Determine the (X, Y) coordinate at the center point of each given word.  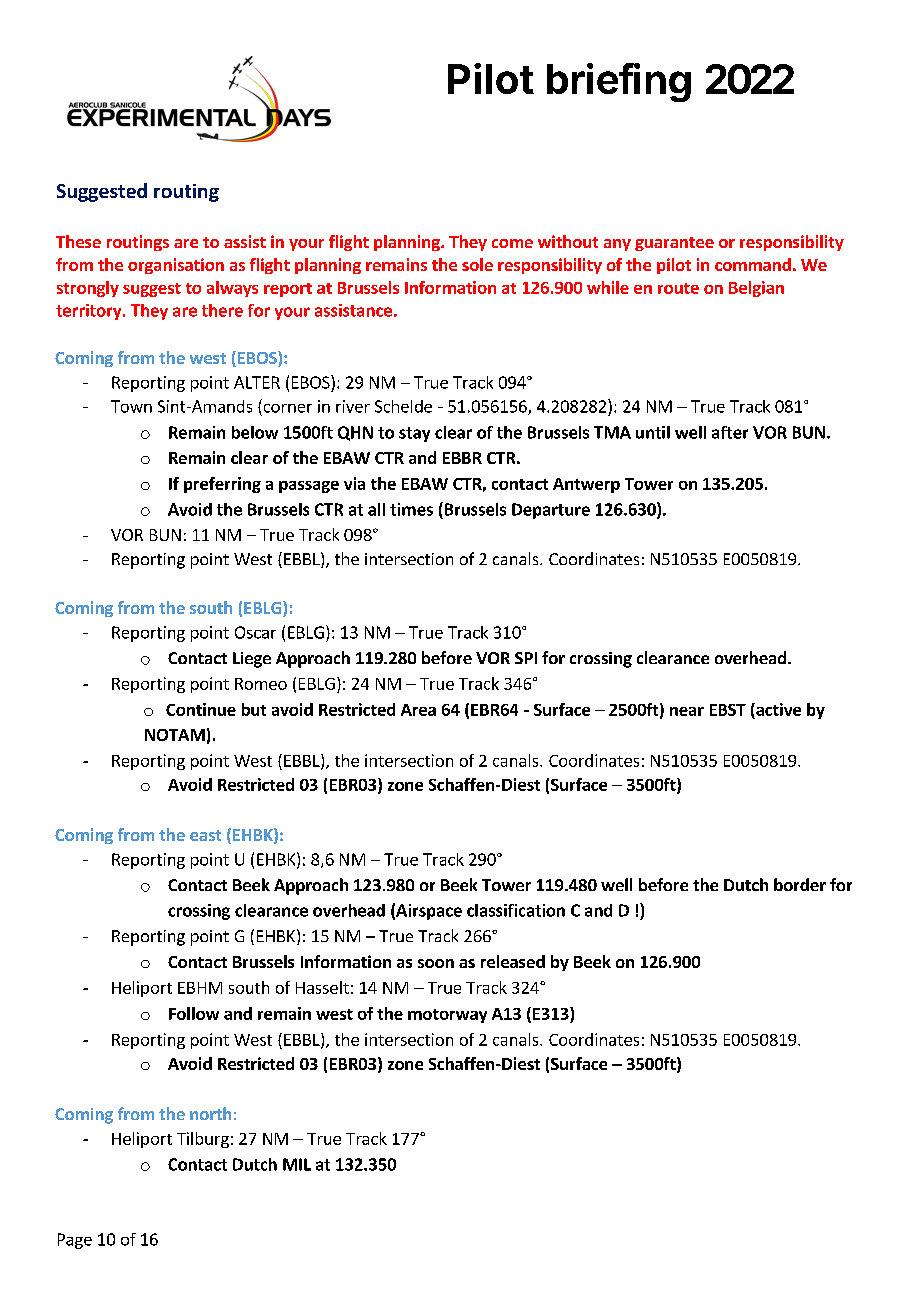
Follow (194, 1013)
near (687, 711)
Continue (201, 709)
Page (75, 1241)
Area (418, 710)
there (222, 310)
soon (436, 963)
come (512, 243)
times (411, 509)
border (800, 884)
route (678, 288)
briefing (619, 82)
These (78, 241)
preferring (222, 485)
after (730, 432)
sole (477, 264)
